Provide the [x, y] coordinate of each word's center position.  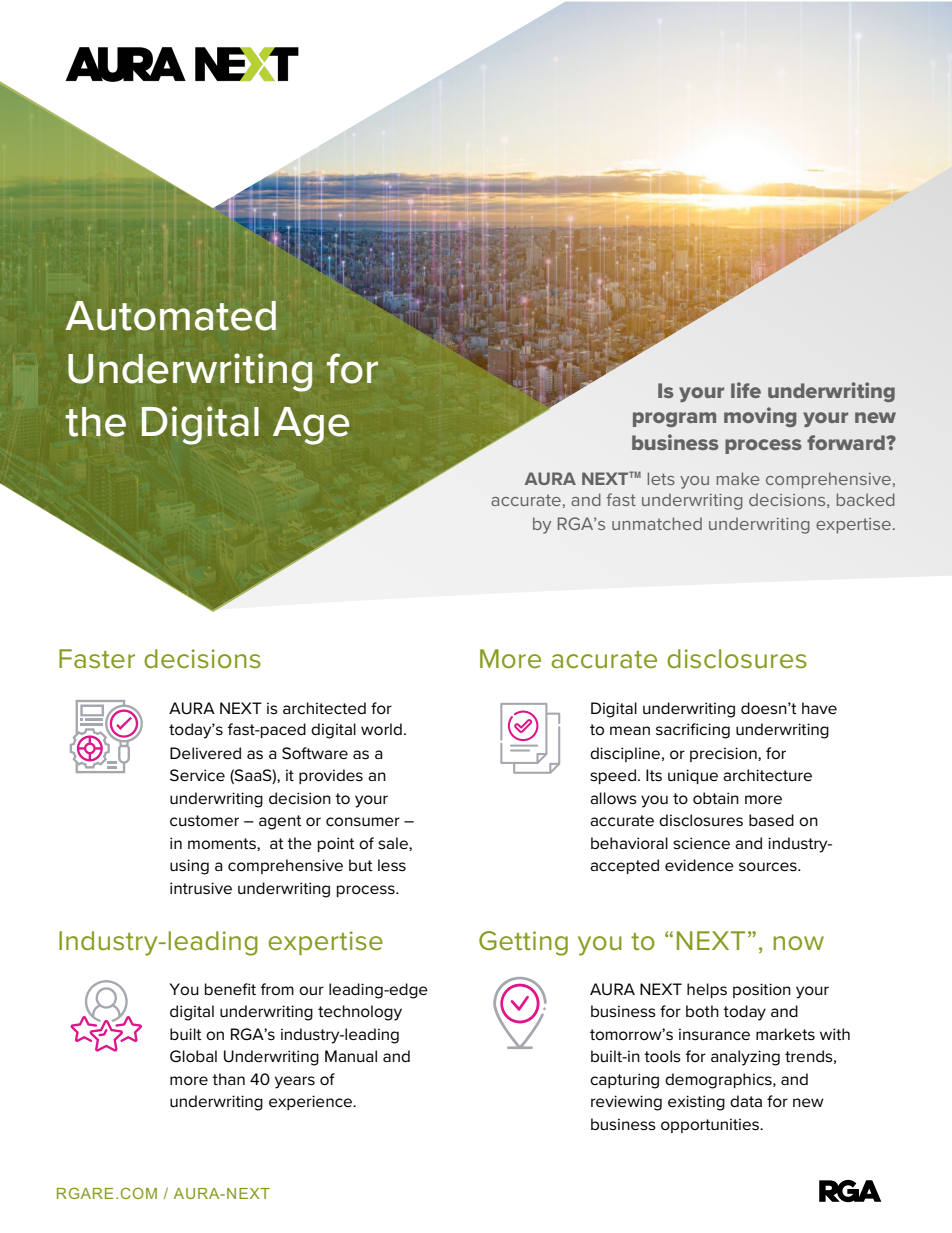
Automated [171, 316]
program [674, 419]
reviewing [626, 1103]
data [746, 1101]
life [746, 390]
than [228, 1079]
